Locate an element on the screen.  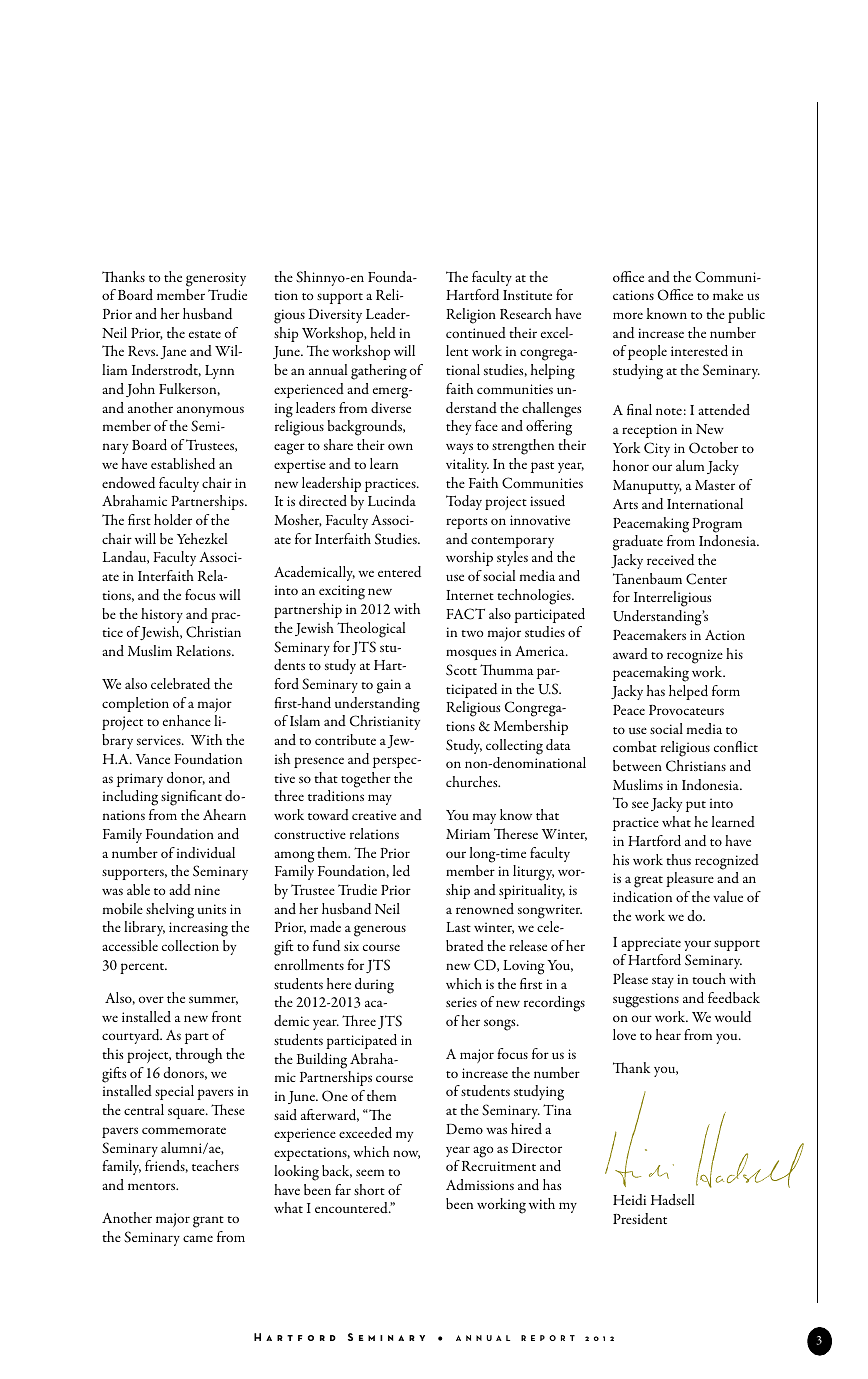
continued is located at coordinates (476, 332).
